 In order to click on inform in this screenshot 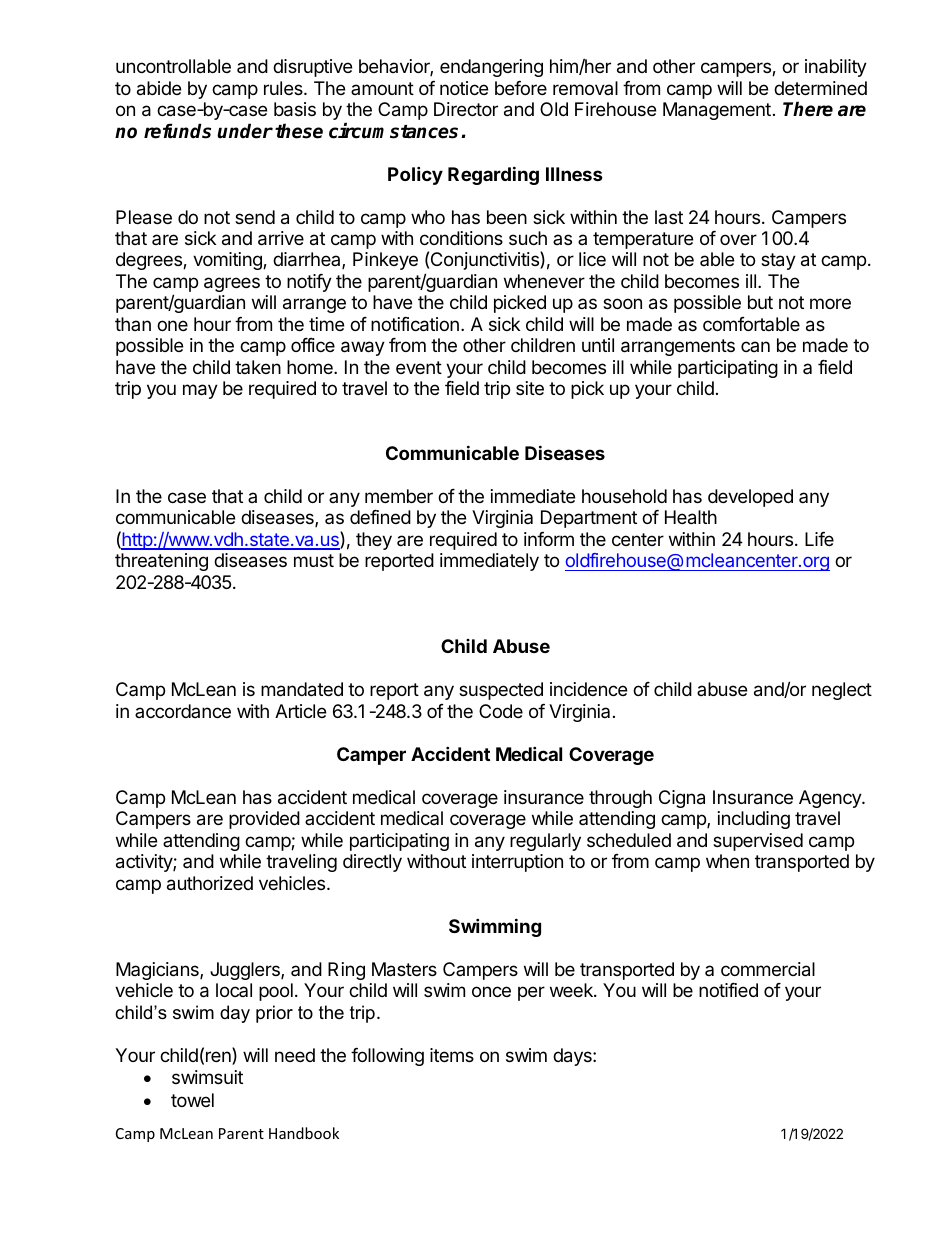, I will do `click(549, 539)`.
